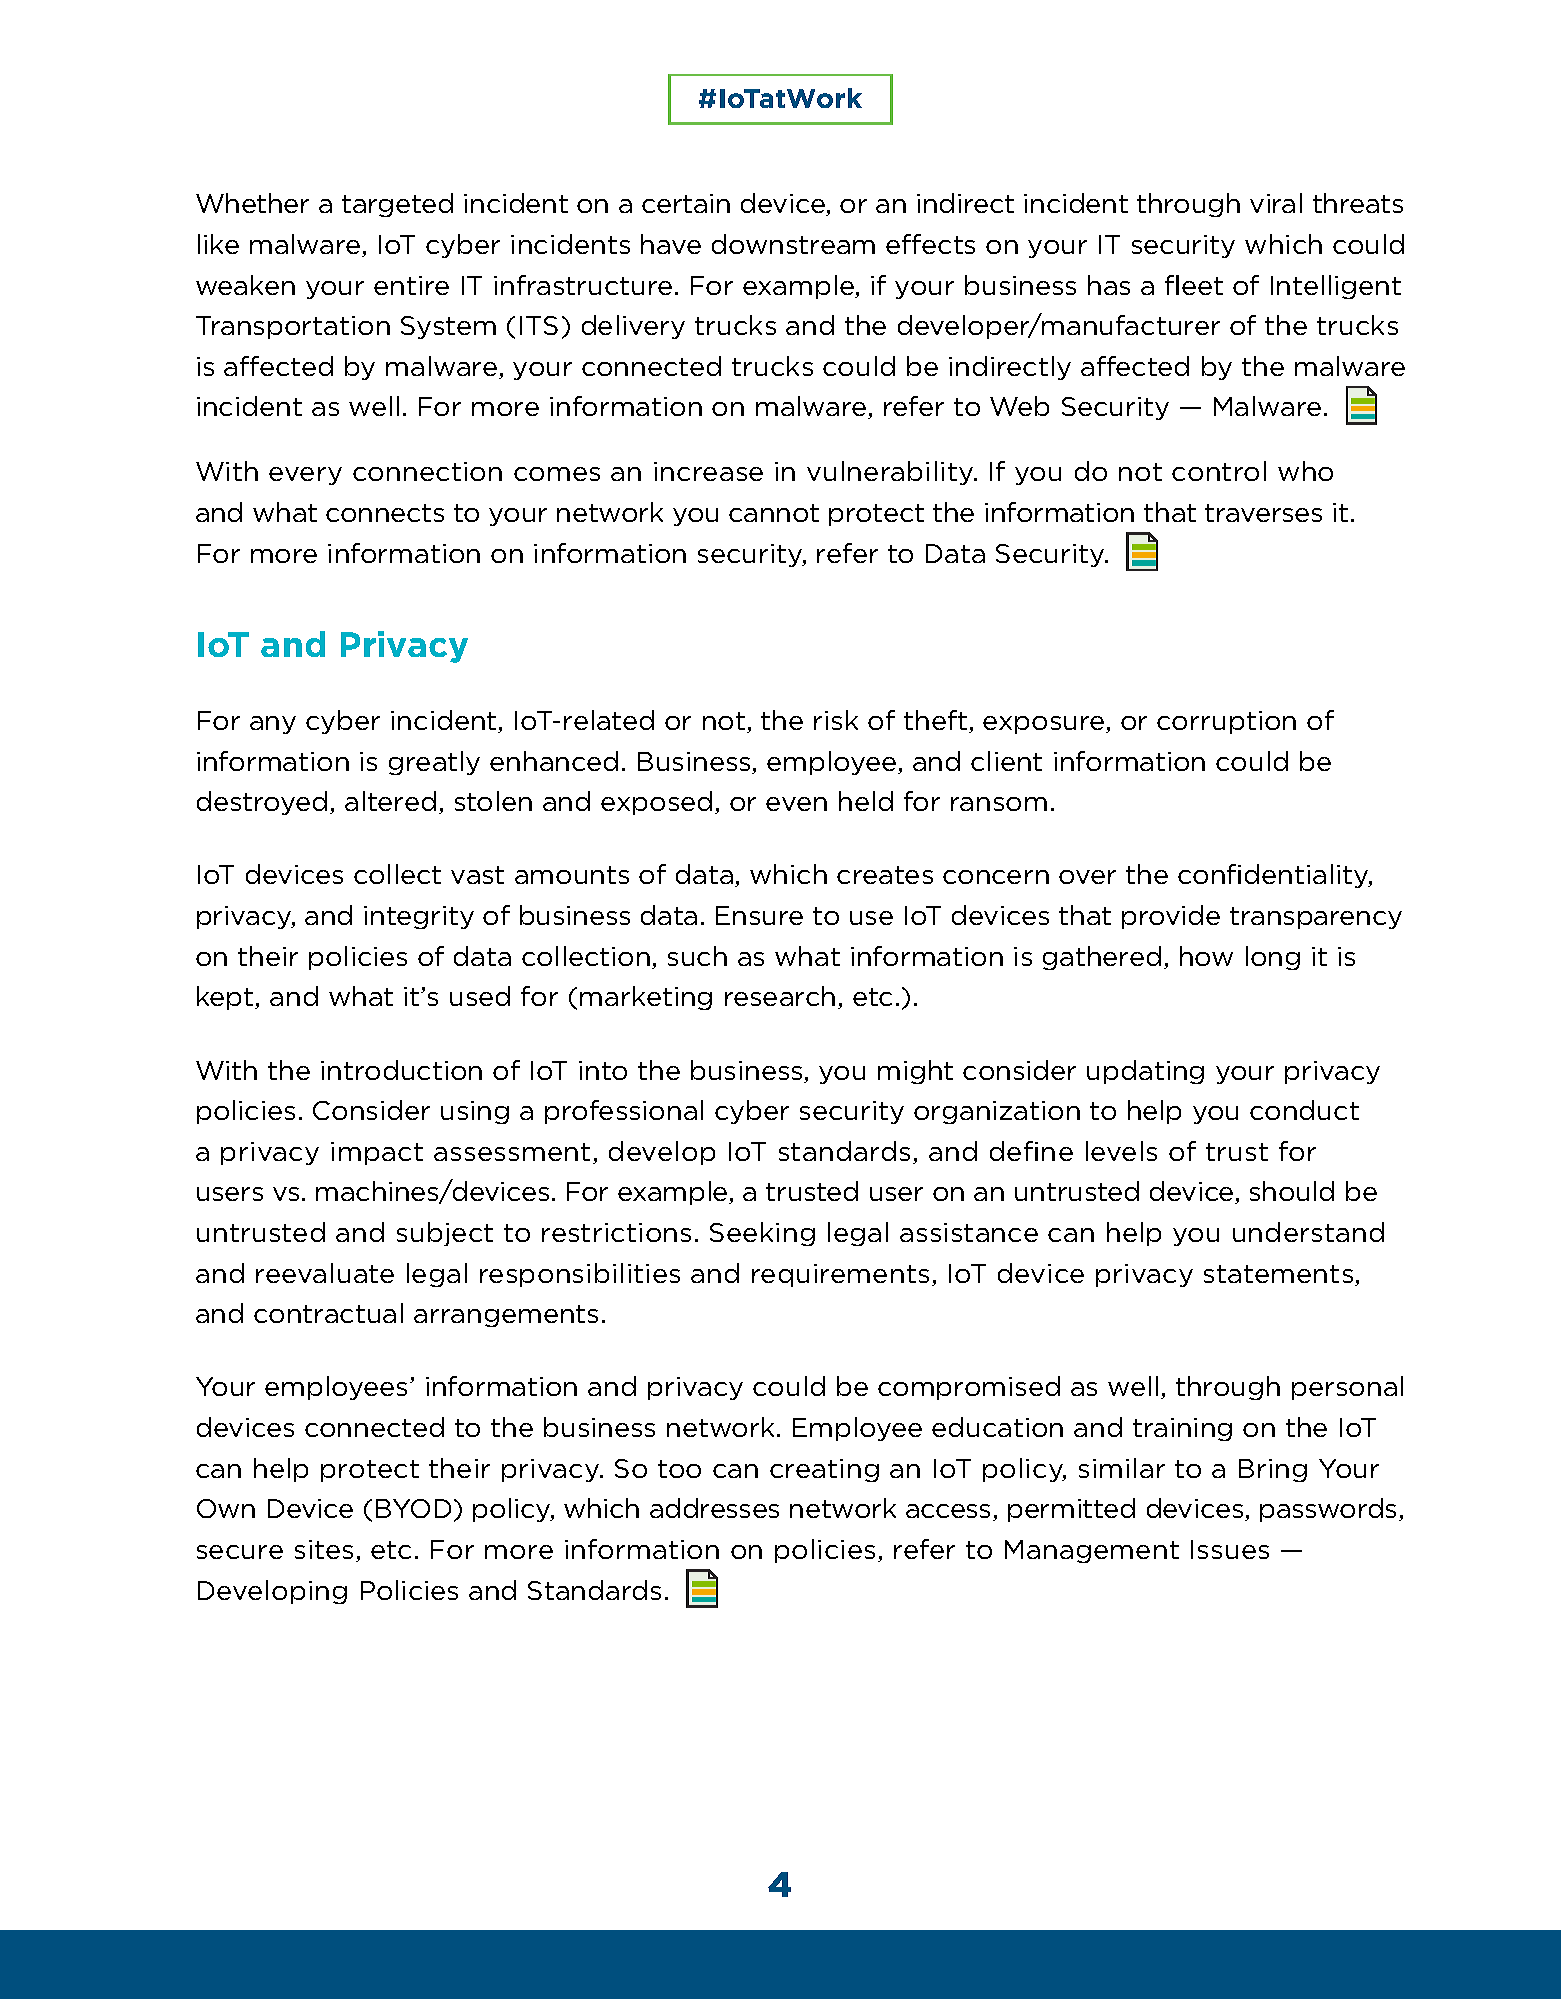 The image size is (1561, 1999). I want to click on addresses, so click(714, 1508).
